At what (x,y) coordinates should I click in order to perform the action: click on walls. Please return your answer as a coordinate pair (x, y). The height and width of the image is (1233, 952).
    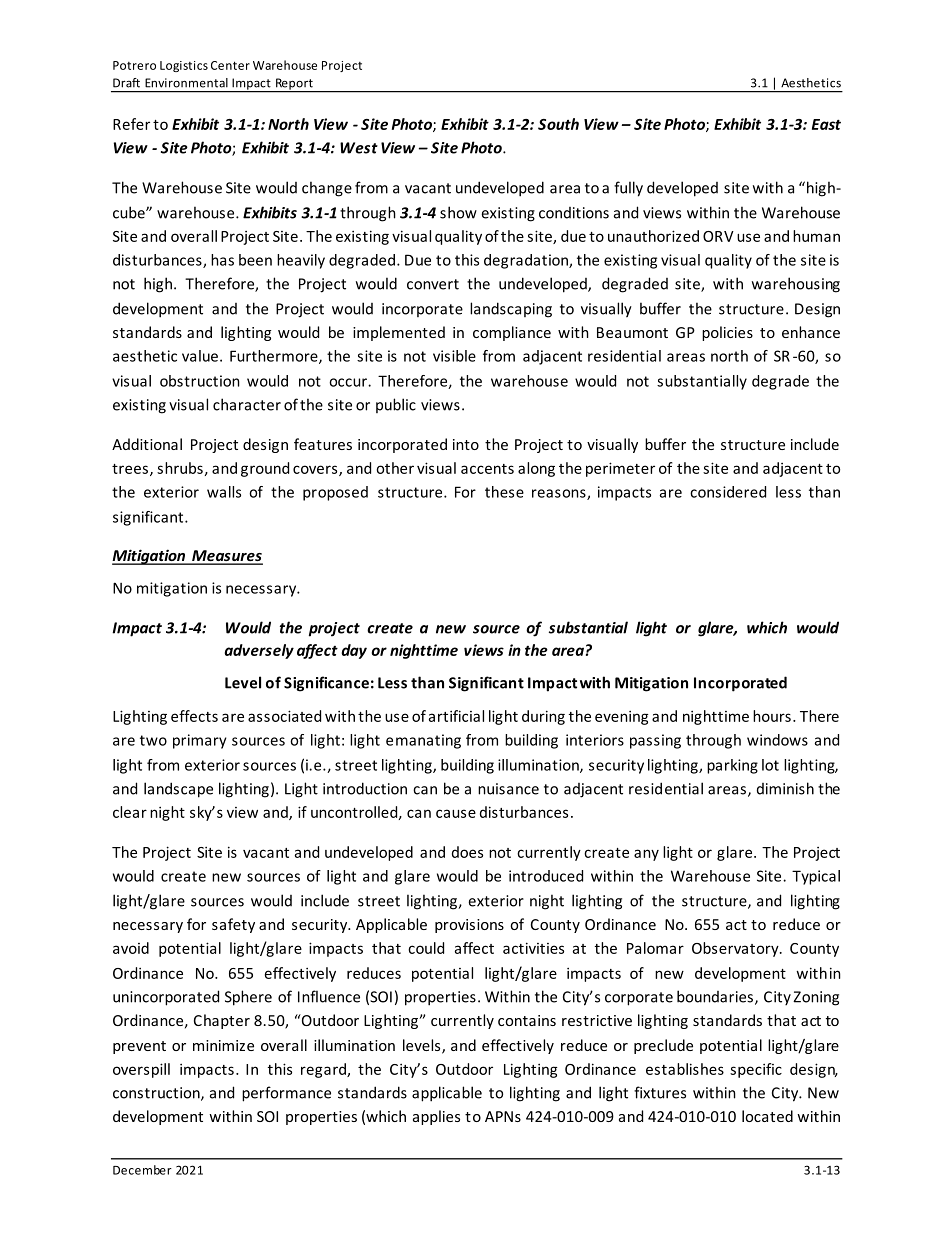
    Looking at the image, I should click on (224, 492).
